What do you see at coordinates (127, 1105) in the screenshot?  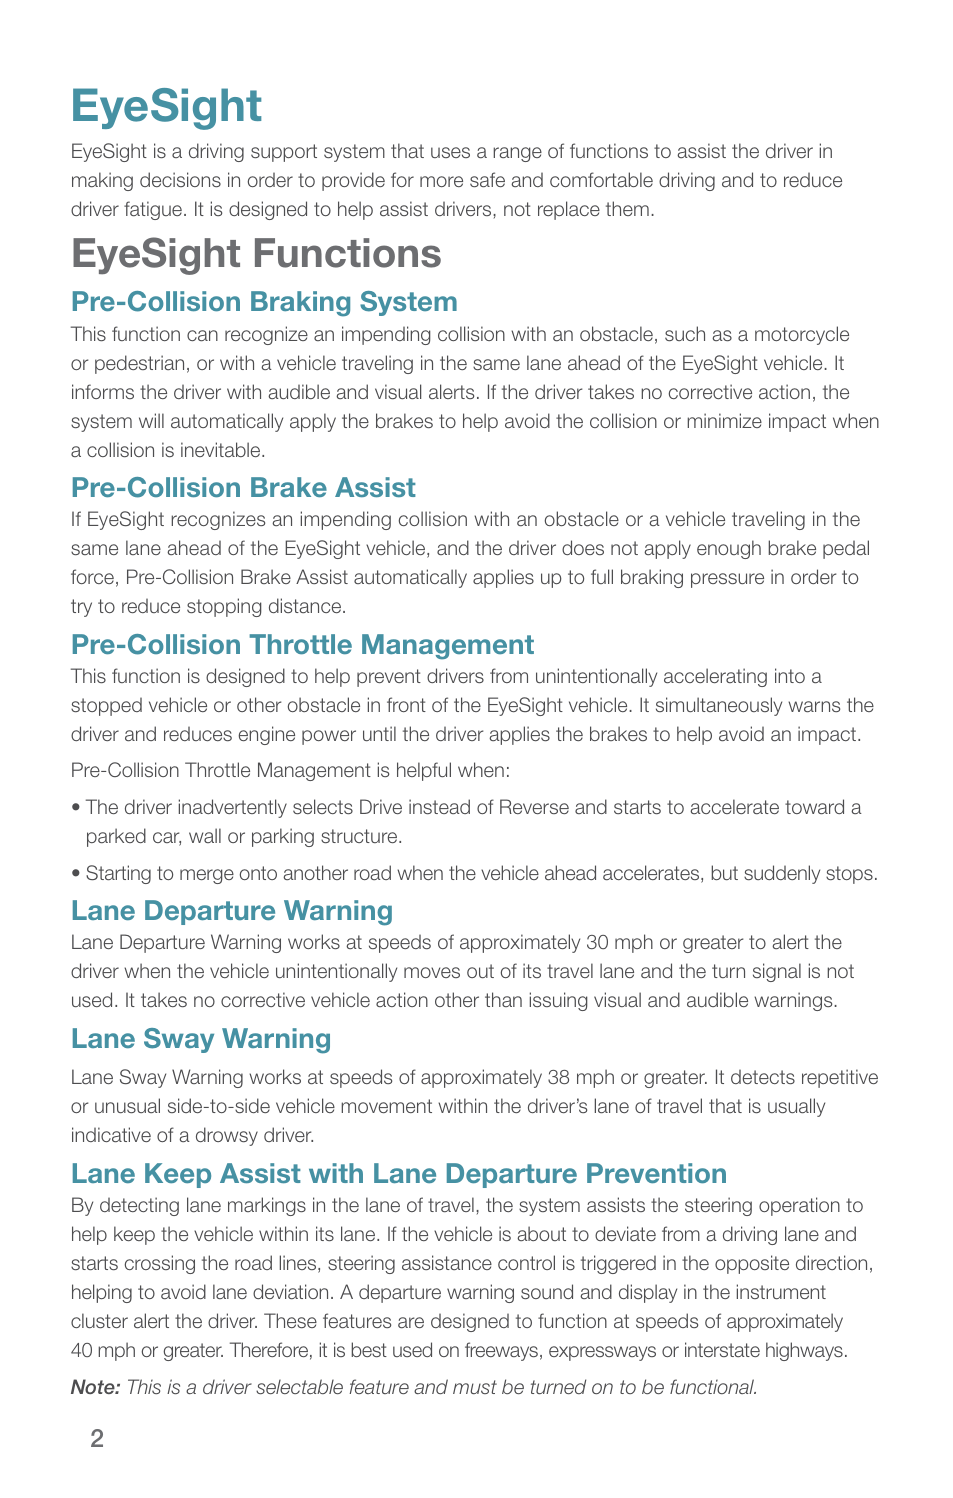 I see `unusual` at bounding box center [127, 1105].
